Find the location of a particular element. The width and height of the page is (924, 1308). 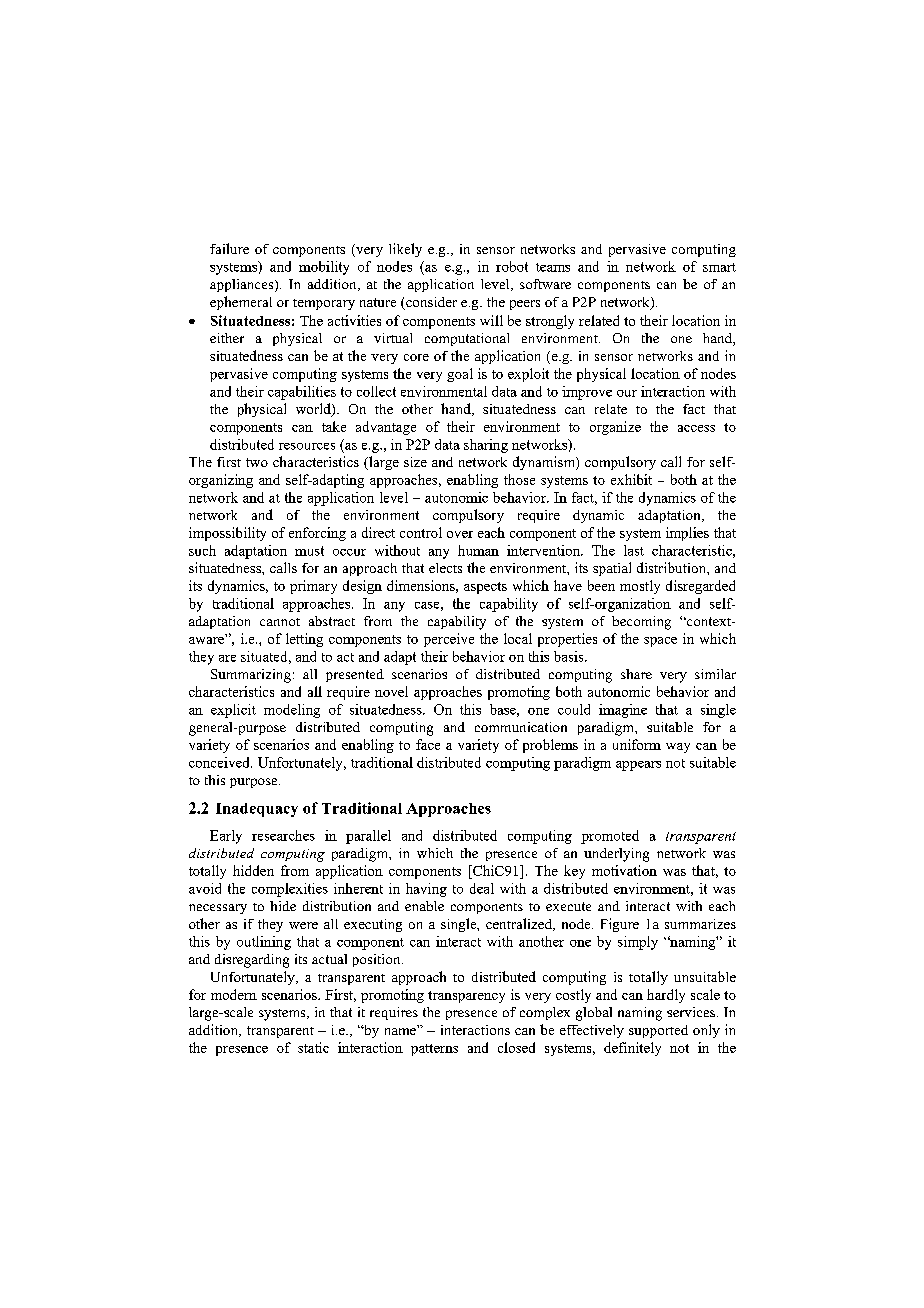

space is located at coordinates (660, 642).
